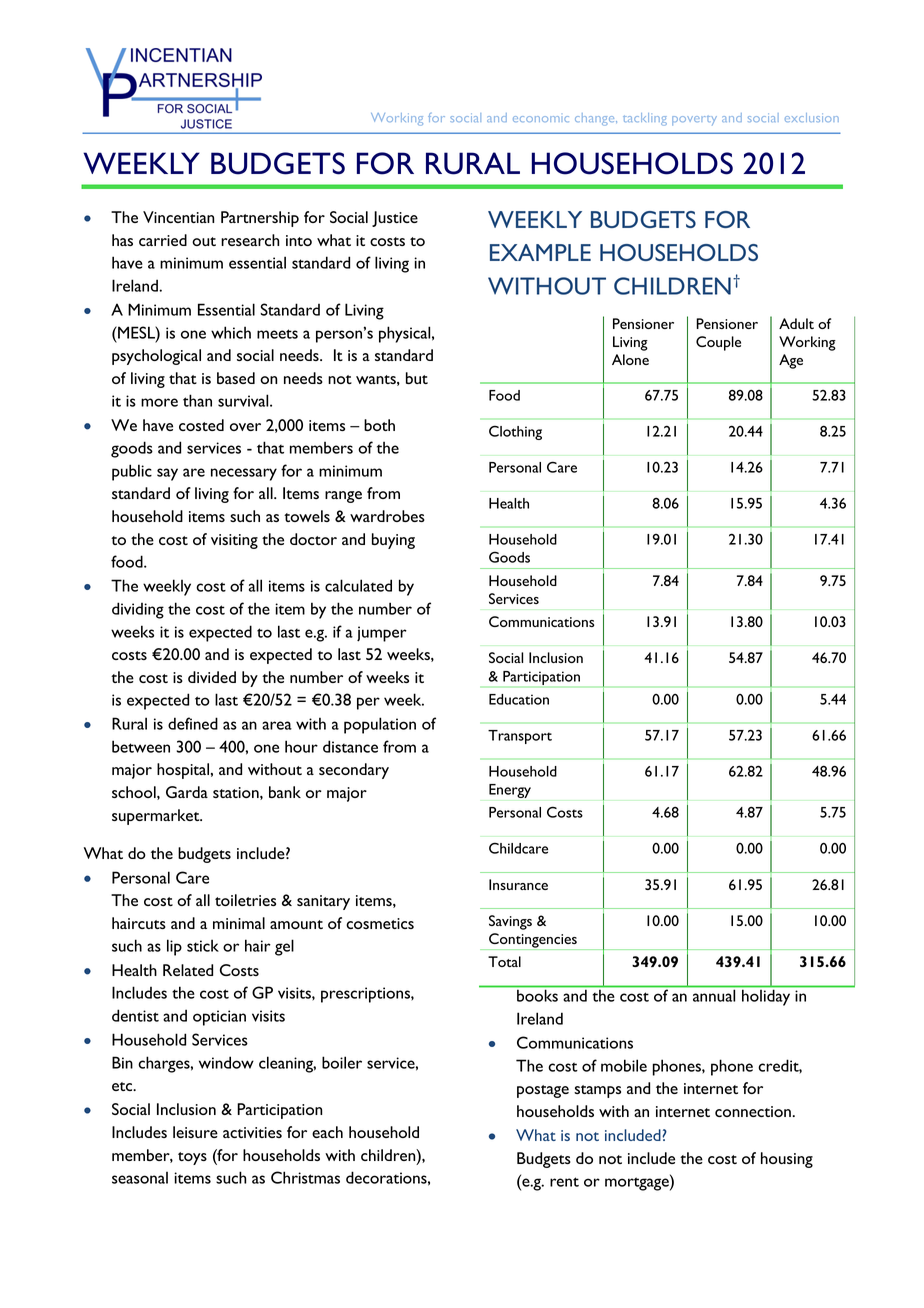  I want to click on Transport, so click(520, 737).
